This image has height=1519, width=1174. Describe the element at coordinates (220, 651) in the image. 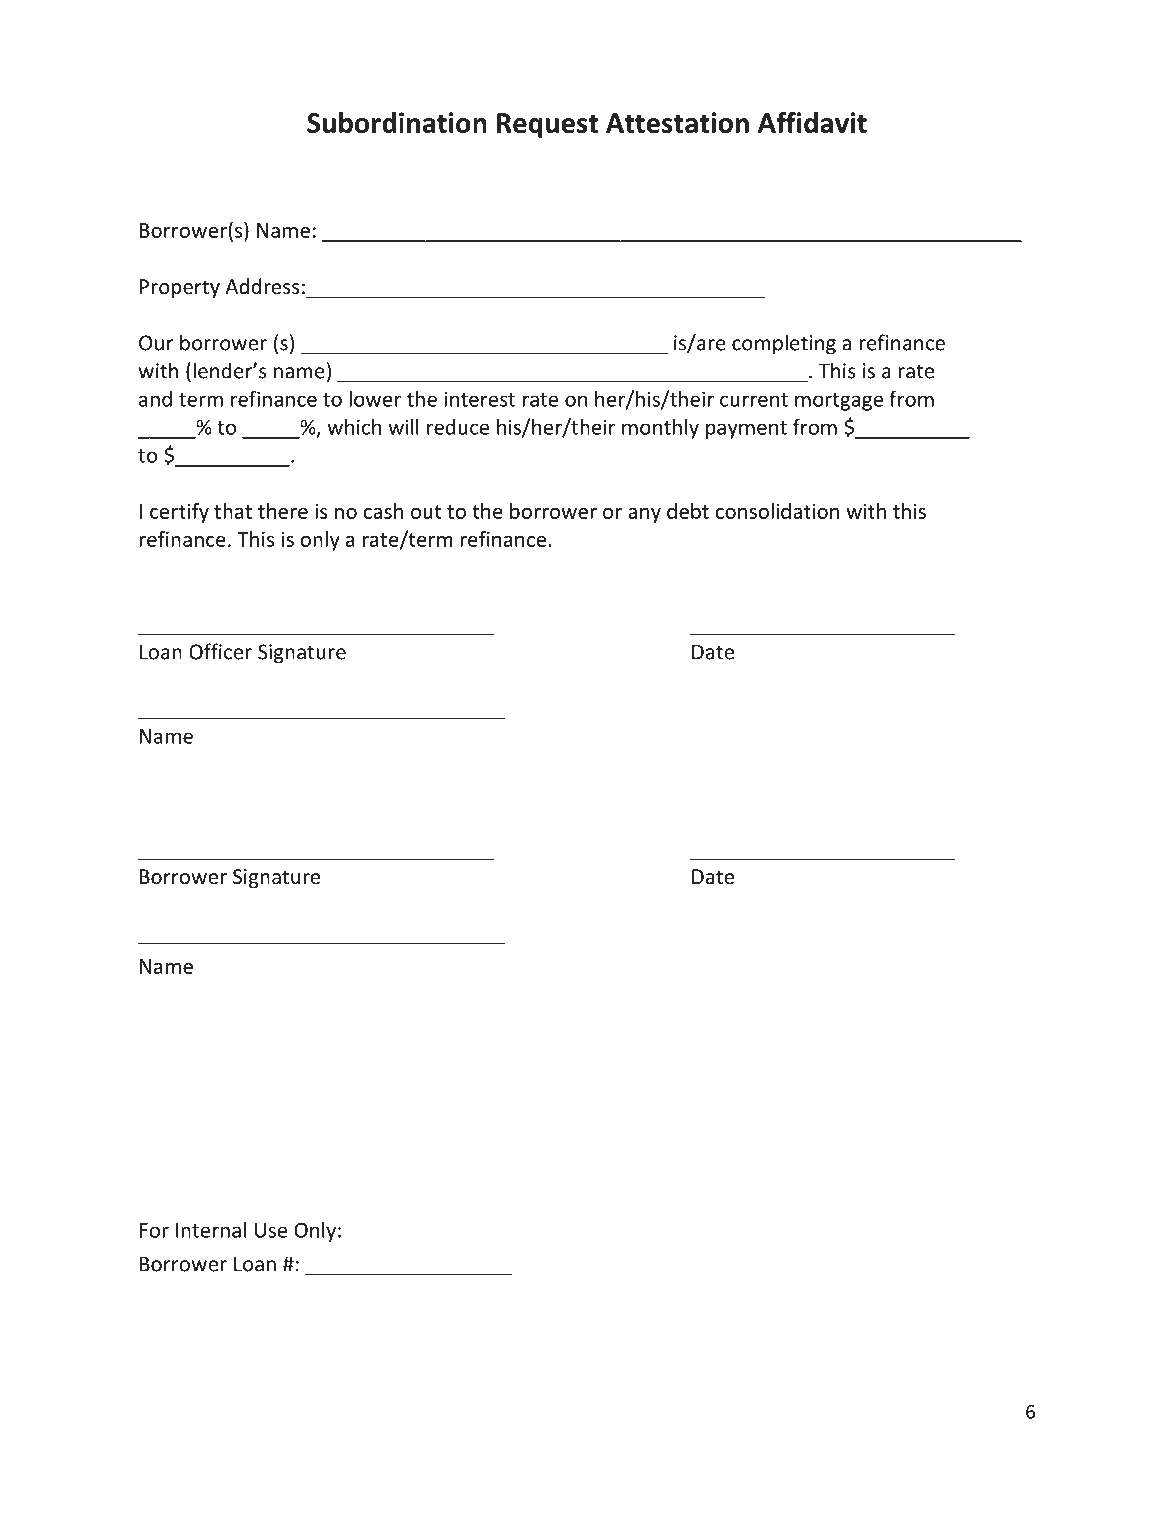

I see `Officer` at that location.
